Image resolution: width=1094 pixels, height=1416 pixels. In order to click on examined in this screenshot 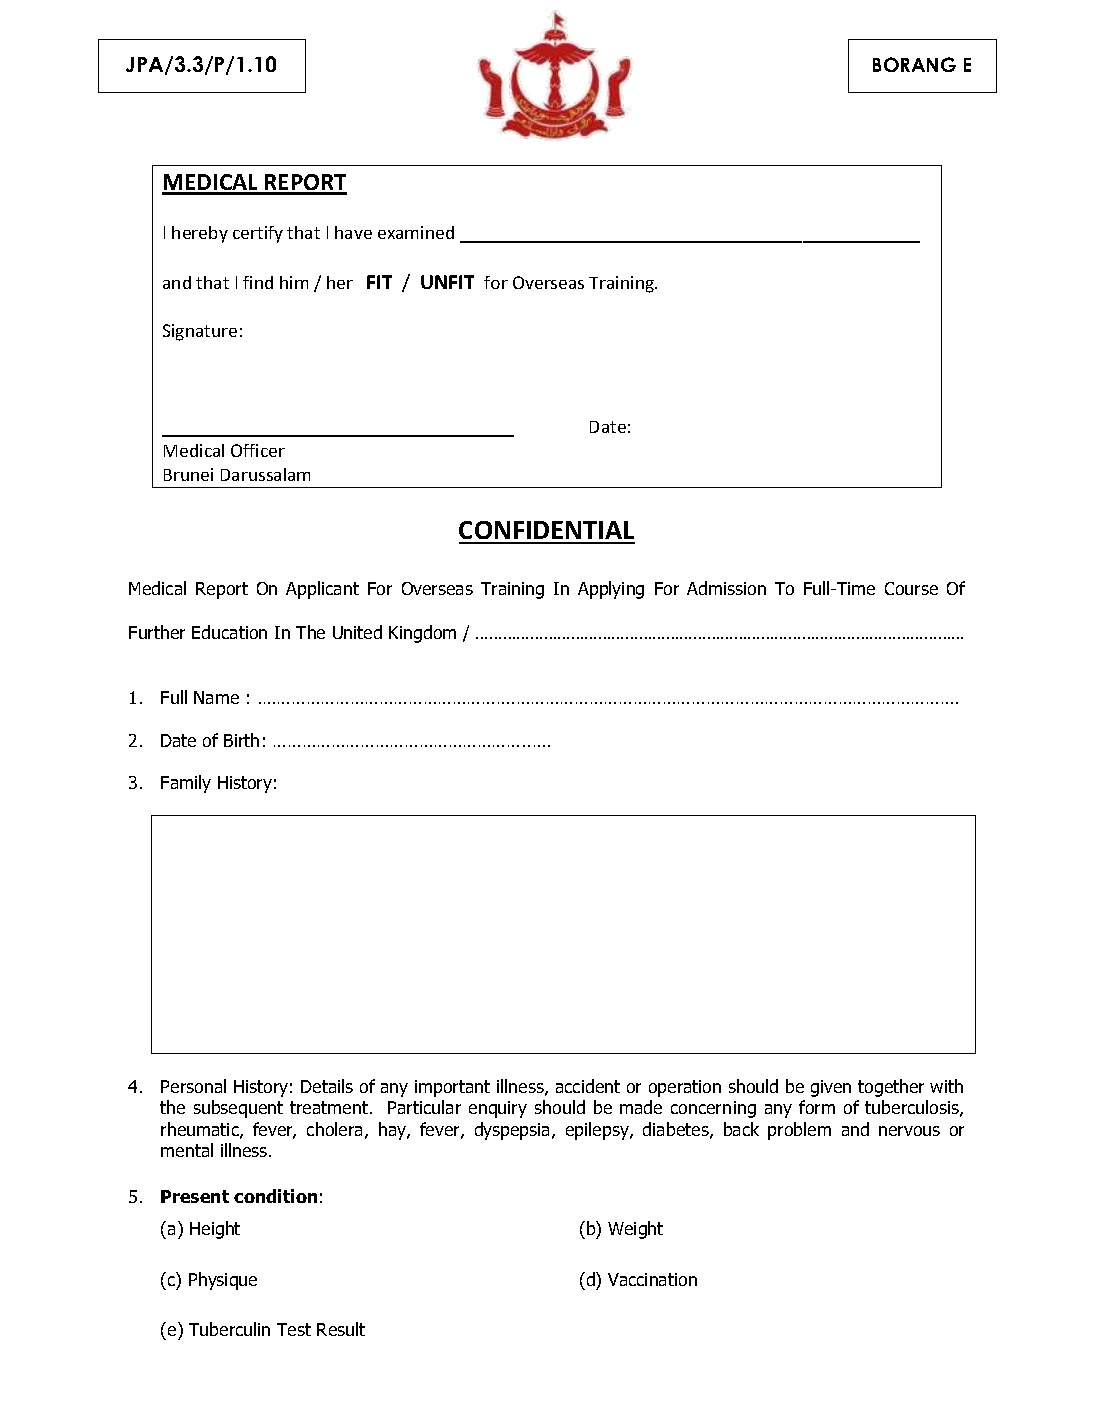, I will do `click(416, 232)`.
